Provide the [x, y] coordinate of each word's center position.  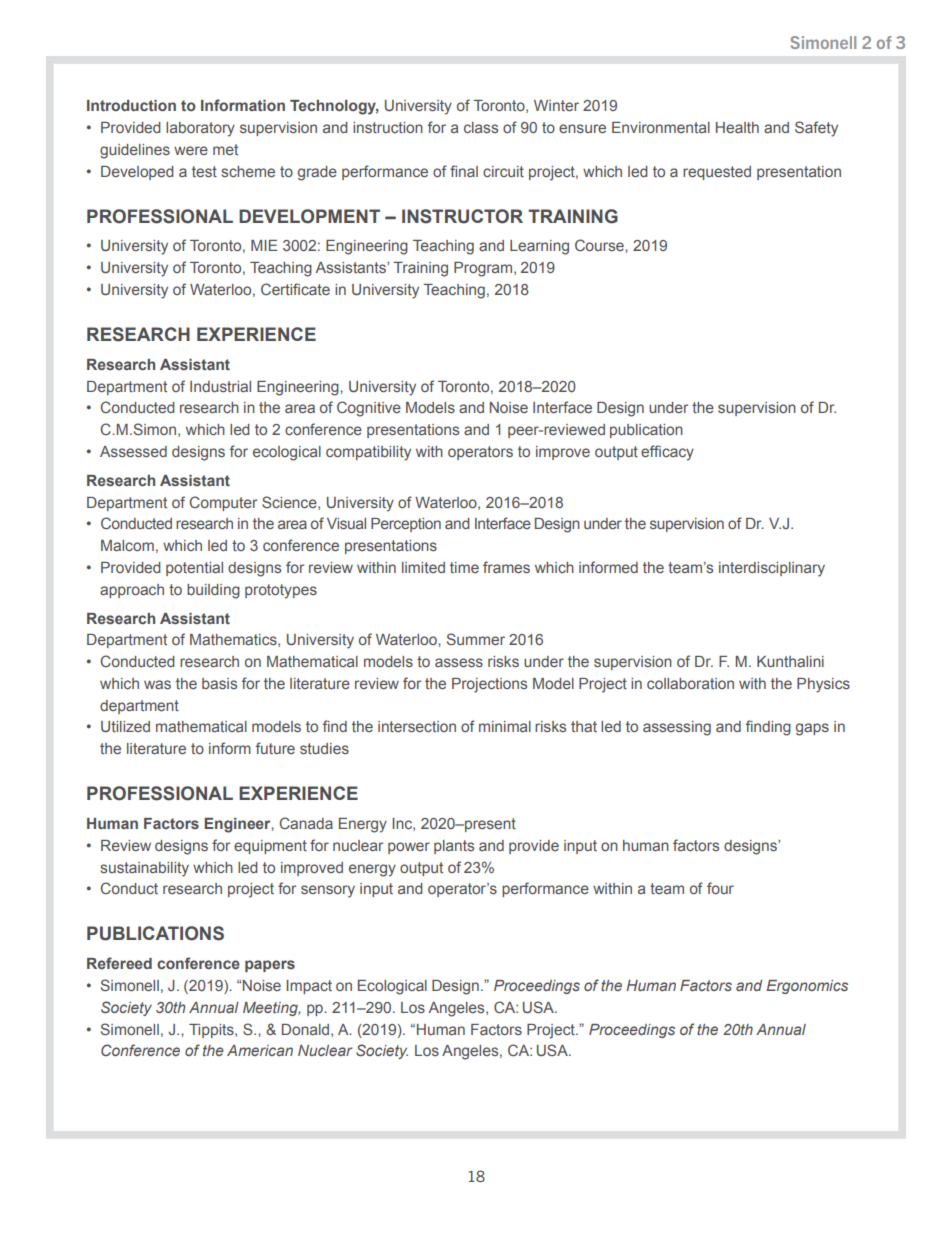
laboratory [200, 129]
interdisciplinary [772, 569]
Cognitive [369, 409]
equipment [270, 847]
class [481, 127]
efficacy [667, 453]
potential [194, 569]
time [464, 567]
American [260, 1050]
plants [454, 847]
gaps [812, 729]
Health [737, 127]
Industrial [220, 386]
